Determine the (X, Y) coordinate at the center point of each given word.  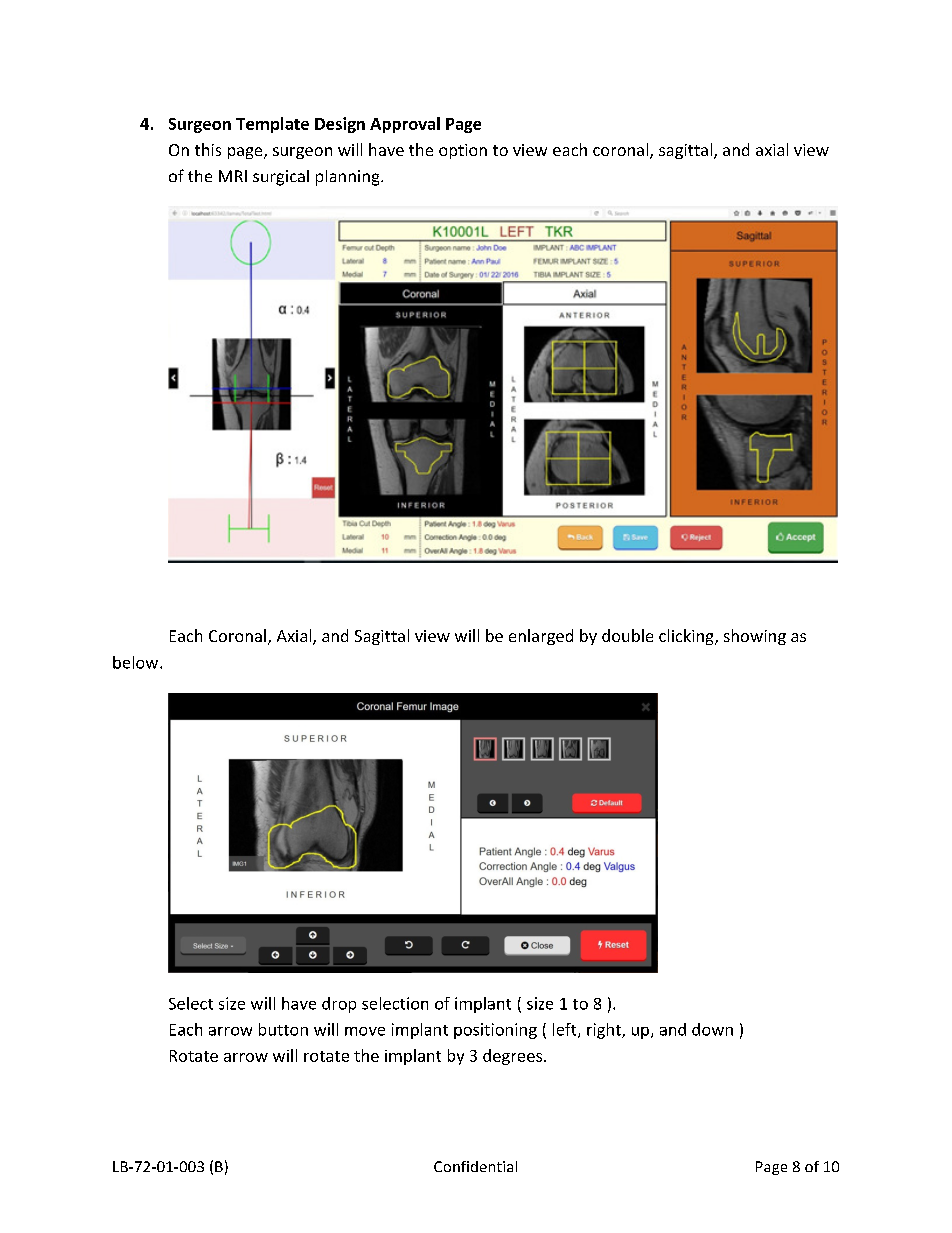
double (627, 635)
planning (349, 178)
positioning (495, 1031)
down (712, 1029)
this (208, 149)
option (463, 151)
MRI (233, 176)
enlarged (541, 637)
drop (339, 1005)
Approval (405, 125)
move (365, 1031)
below (137, 662)
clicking (687, 637)
